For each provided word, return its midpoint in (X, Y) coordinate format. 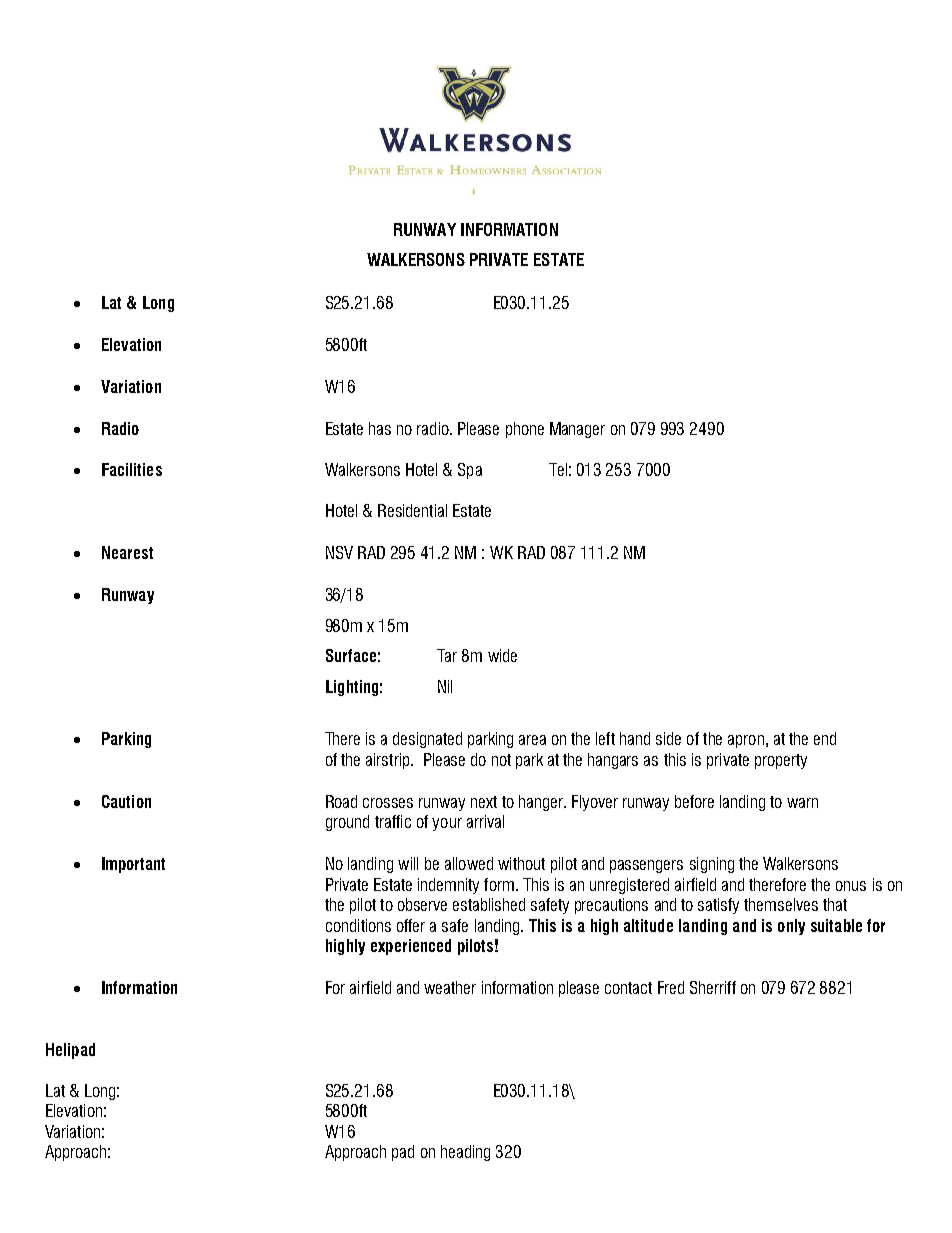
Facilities (132, 469)
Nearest (127, 552)
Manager (577, 430)
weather (450, 987)
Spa (470, 471)
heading (465, 1153)
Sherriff (713, 987)
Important (133, 865)
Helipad (70, 1051)
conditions (358, 925)
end (825, 738)
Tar (447, 655)
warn (802, 803)
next (484, 802)
